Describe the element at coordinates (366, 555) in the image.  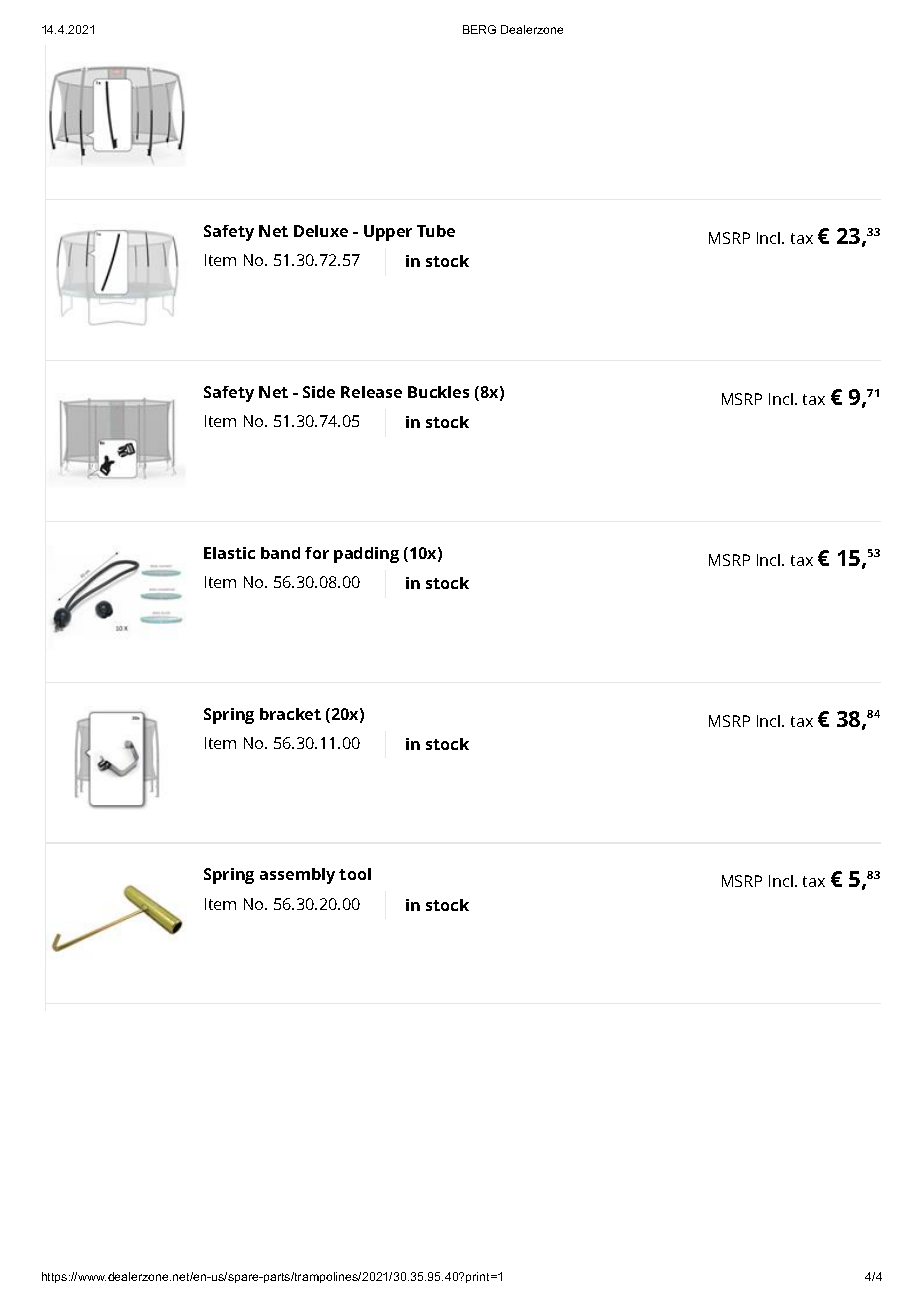
I see `padding` at that location.
